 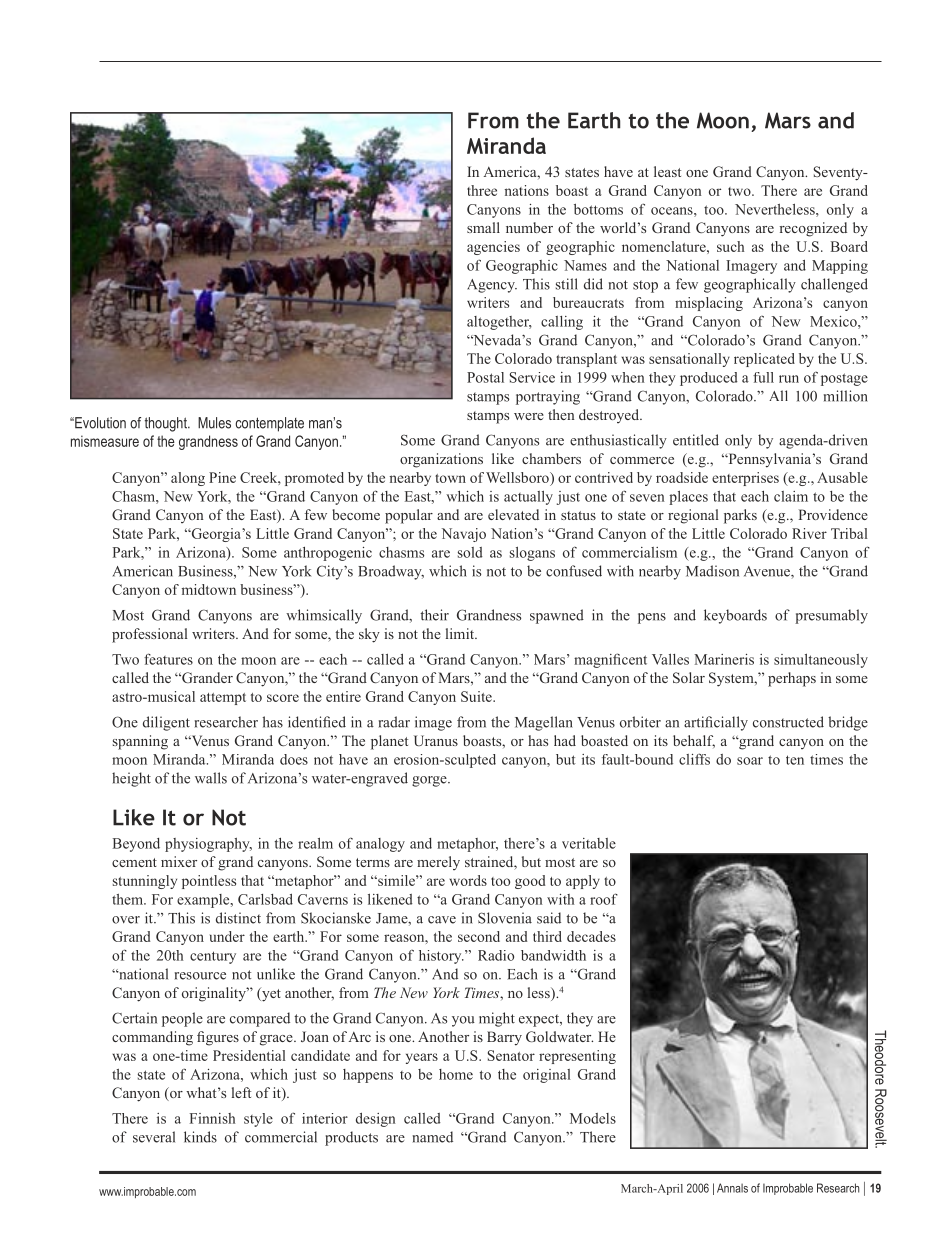 What do you see at coordinates (470, 552) in the image?
I see `sold` at bounding box center [470, 552].
